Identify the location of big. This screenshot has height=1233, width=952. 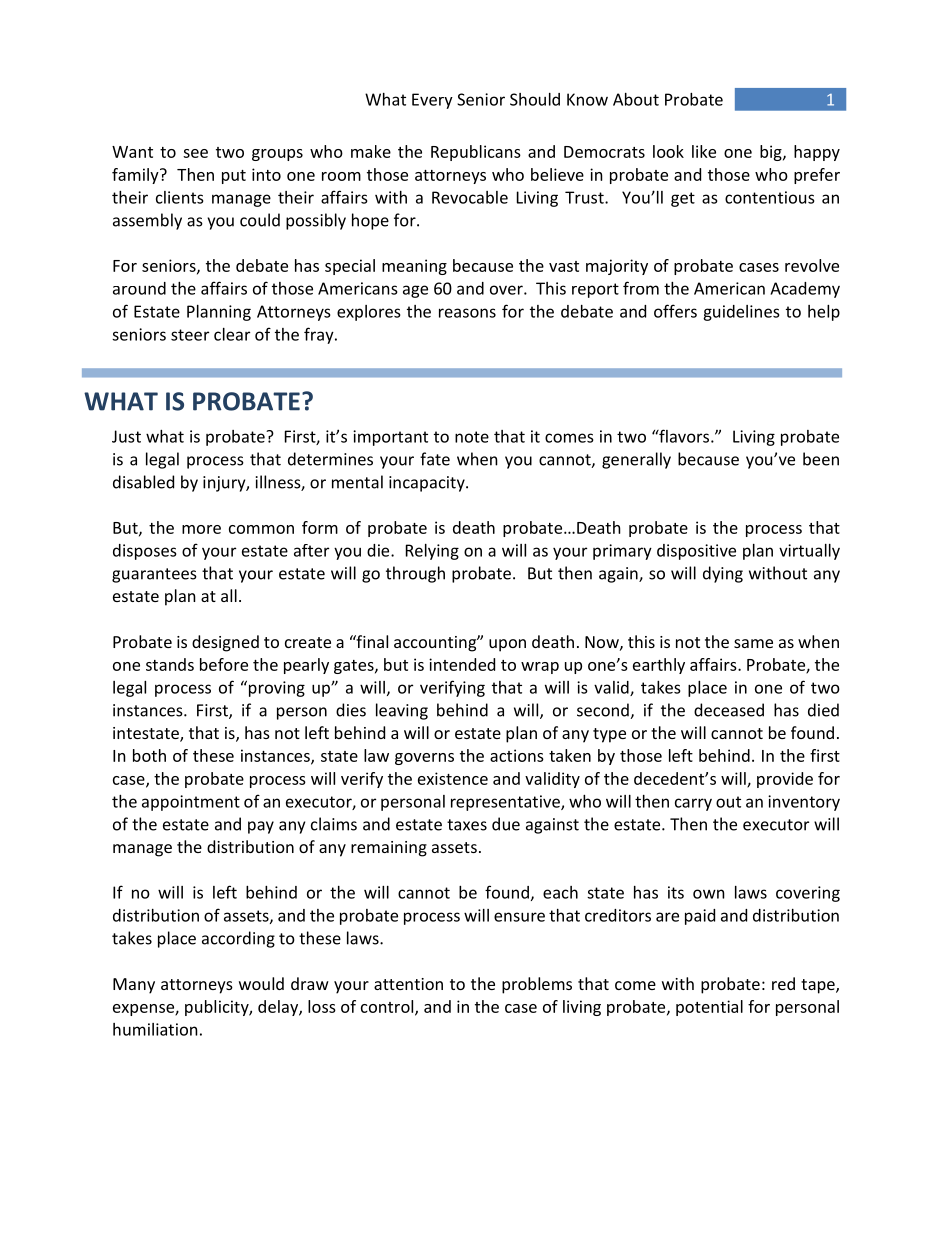
(772, 153).
